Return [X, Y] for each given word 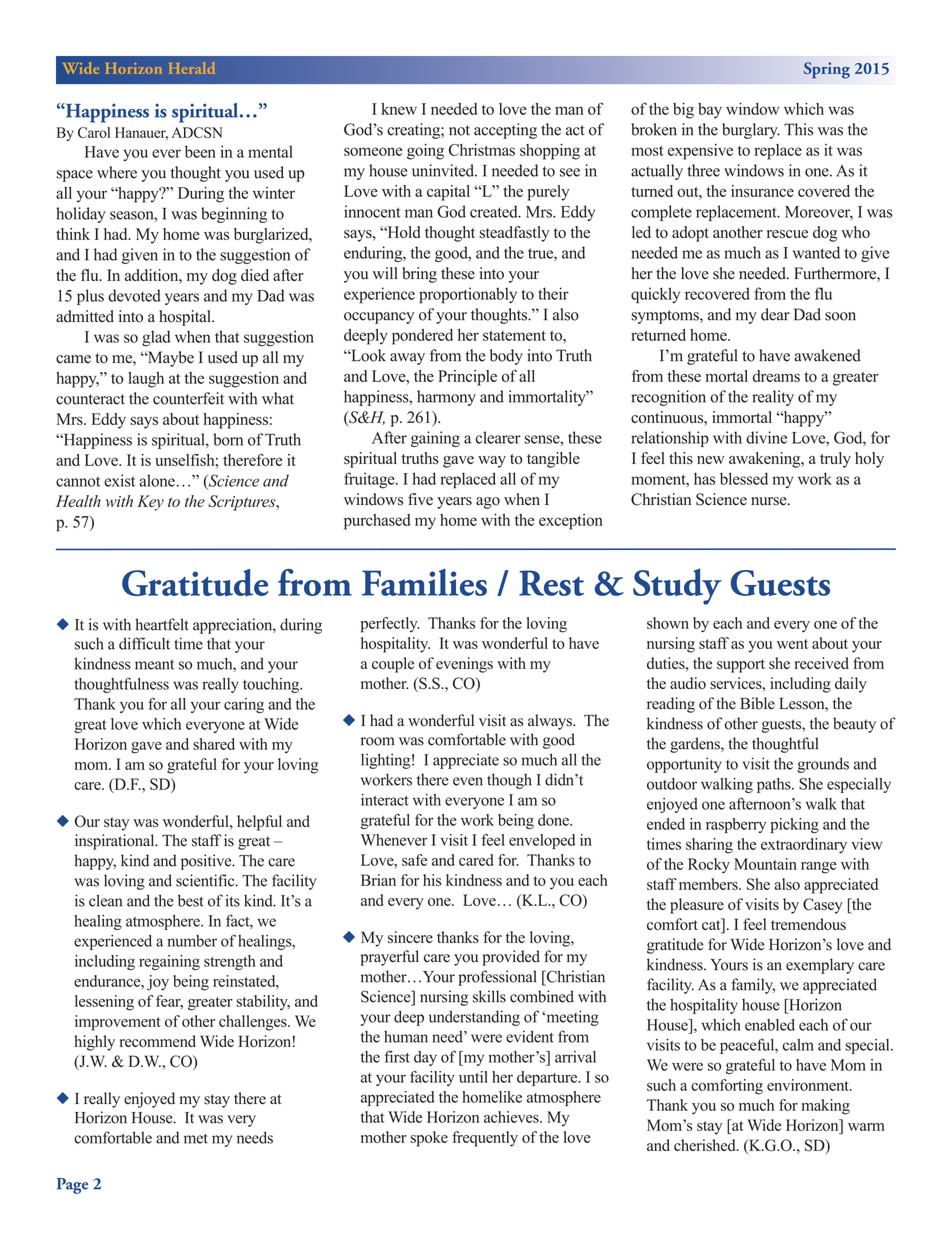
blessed [744, 478]
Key [150, 503]
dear [775, 314]
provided [511, 958]
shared [214, 744]
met [196, 1138]
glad [156, 338]
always [551, 722]
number [192, 941]
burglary [751, 131]
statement [514, 336]
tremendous [808, 924]
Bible [757, 703]
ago [488, 503]
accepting [505, 131]
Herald [191, 68]
